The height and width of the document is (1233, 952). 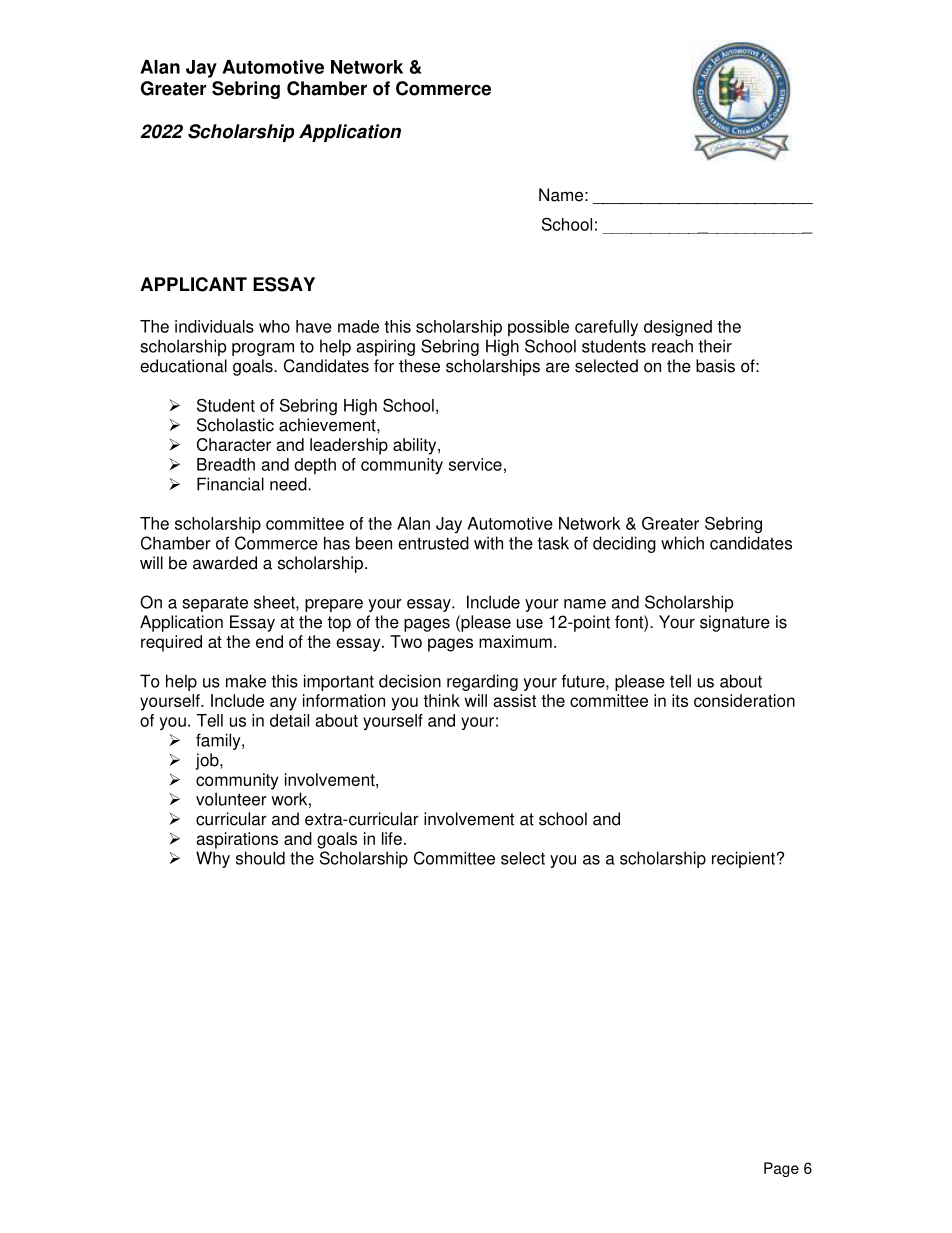 I want to click on its, so click(x=680, y=700).
